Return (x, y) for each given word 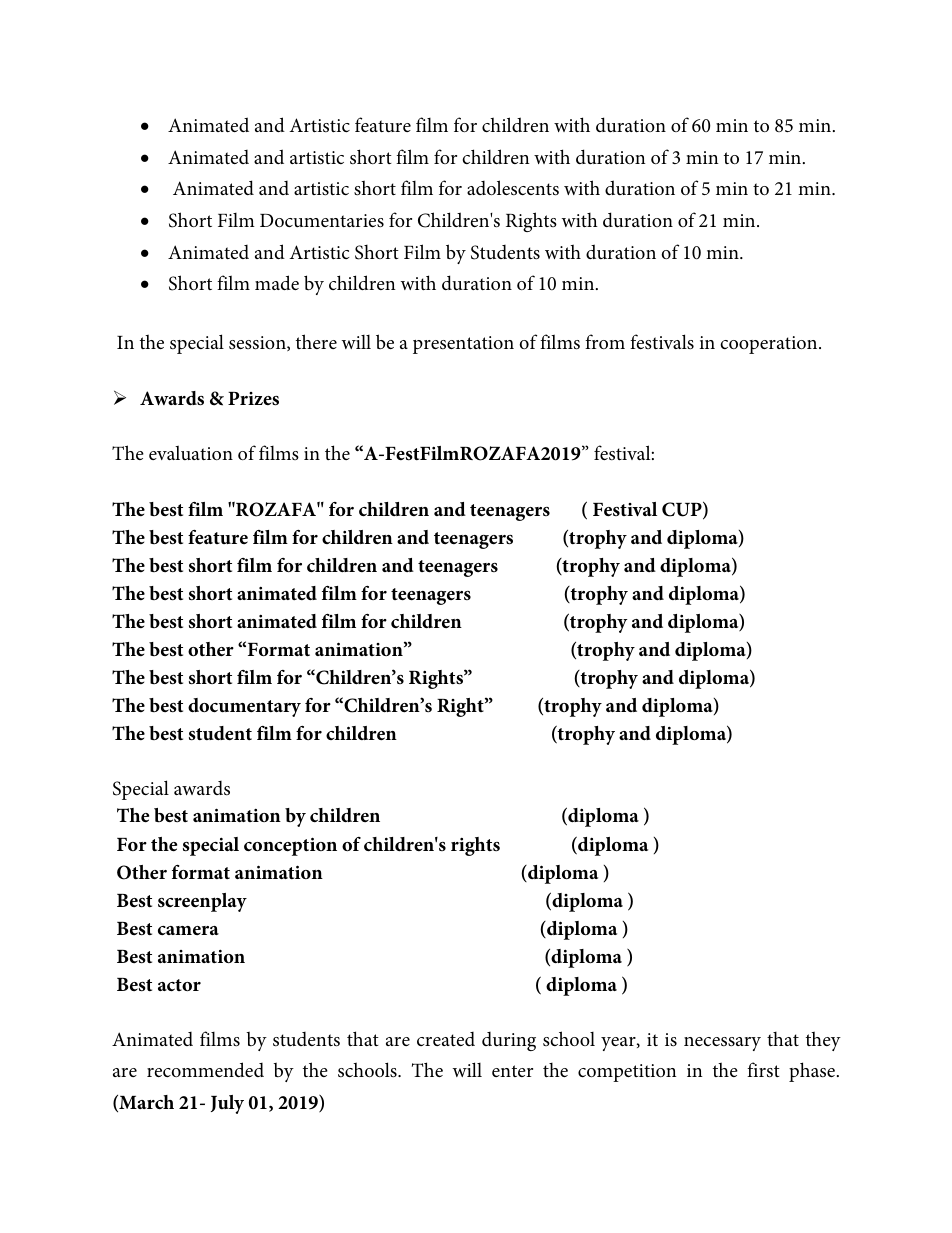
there (316, 341)
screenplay (202, 902)
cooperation (770, 345)
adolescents (513, 188)
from (605, 341)
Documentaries (322, 220)
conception (290, 846)
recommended (205, 1069)
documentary (244, 707)
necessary (722, 1044)
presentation (463, 345)
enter (512, 1071)
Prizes (253, 399)
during (509, 1041)
